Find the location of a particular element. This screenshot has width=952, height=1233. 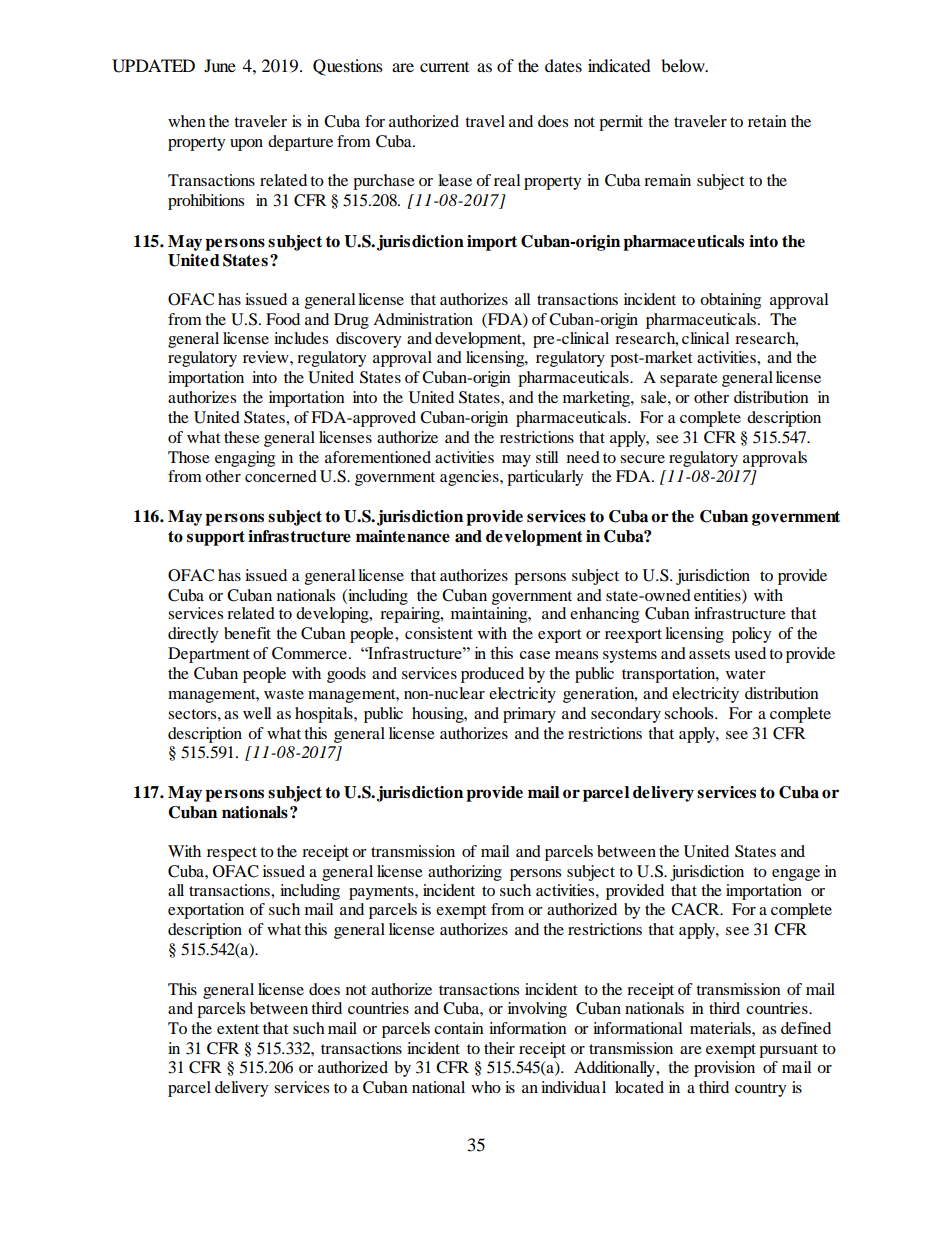

produced is located at coordinates (492, 675).
